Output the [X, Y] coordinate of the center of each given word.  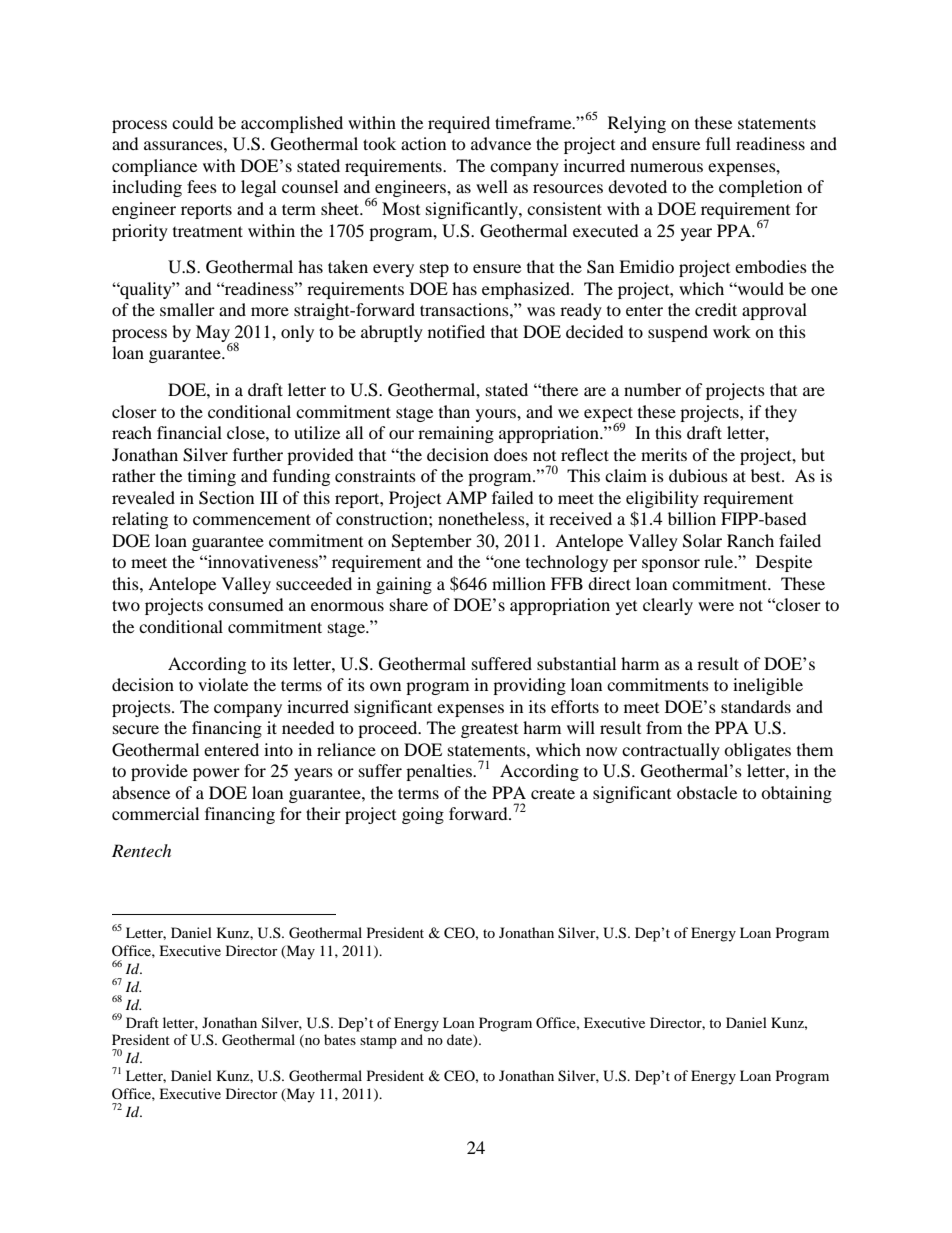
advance [501, 143]
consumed [246, 604]
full [718, 143]
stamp [378, 1042]
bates [340, 1039]
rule [720, 561]
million [519, 583]
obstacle [707, 792]
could [193, 122]
